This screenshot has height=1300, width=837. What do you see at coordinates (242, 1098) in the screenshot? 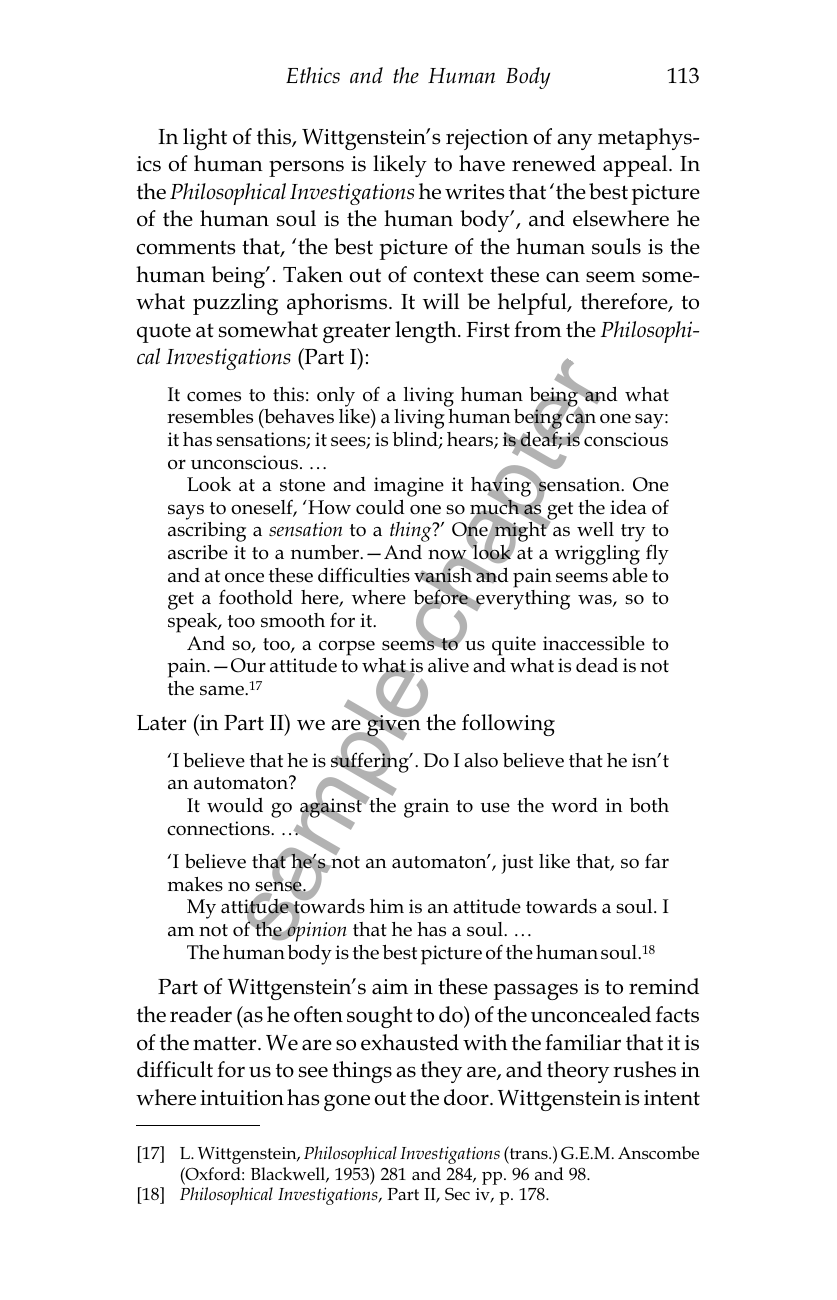
I see `intuition` at bounding box center [242, 1098].
